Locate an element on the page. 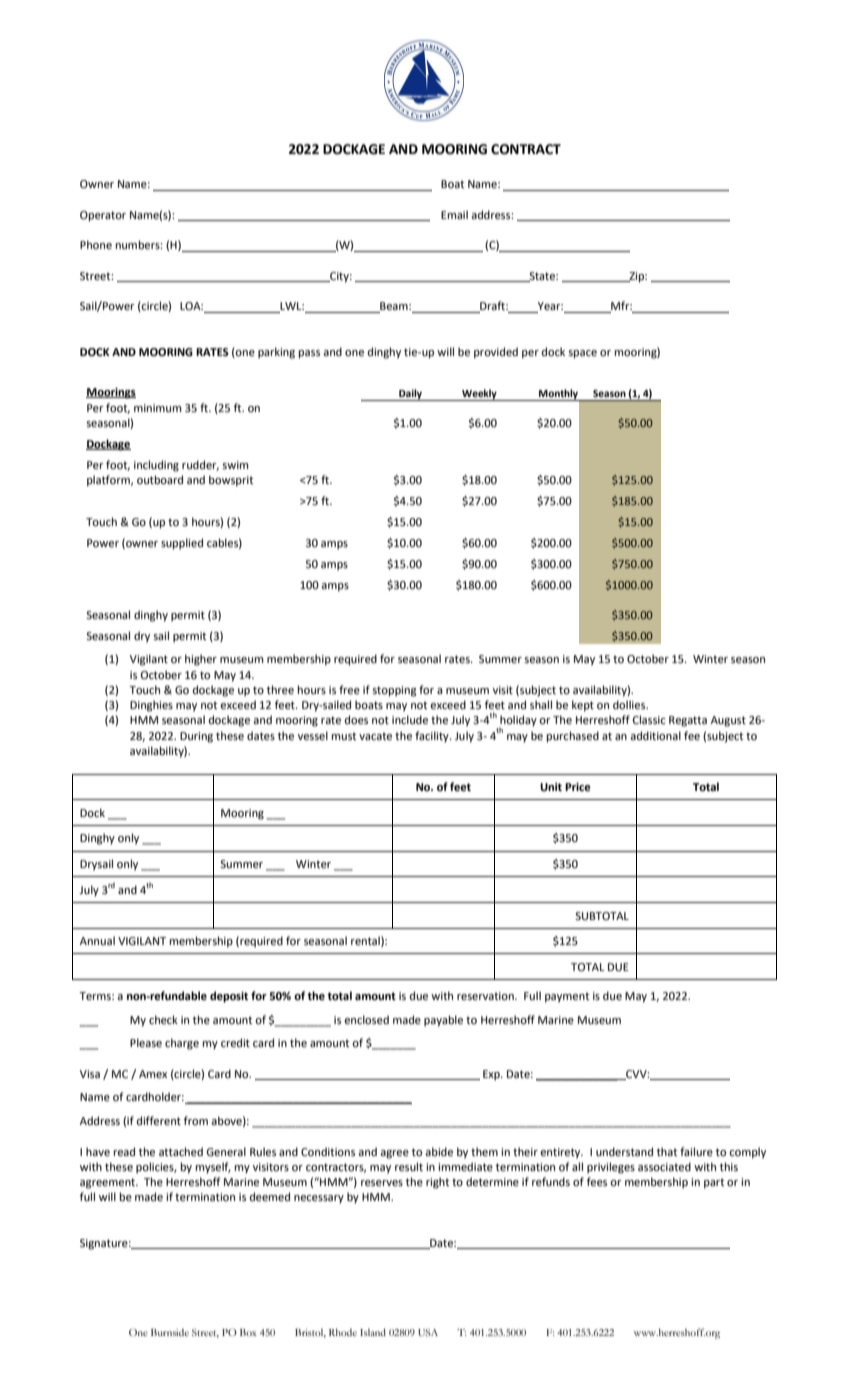 The width and height of the document is (849, 1400). part is located at coordinates (714, 1183).
